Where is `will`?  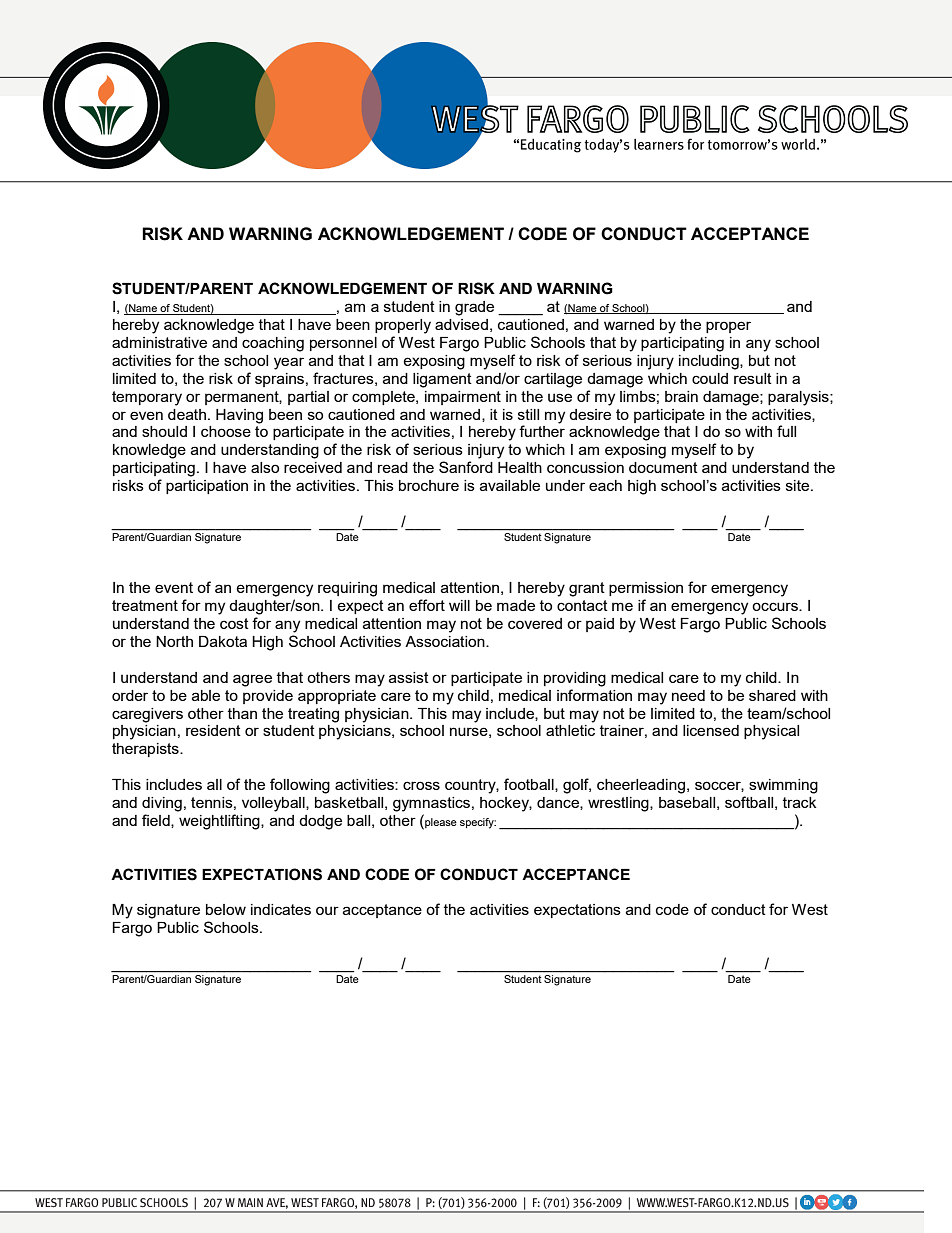
will is located at coordinates (459, 605).
